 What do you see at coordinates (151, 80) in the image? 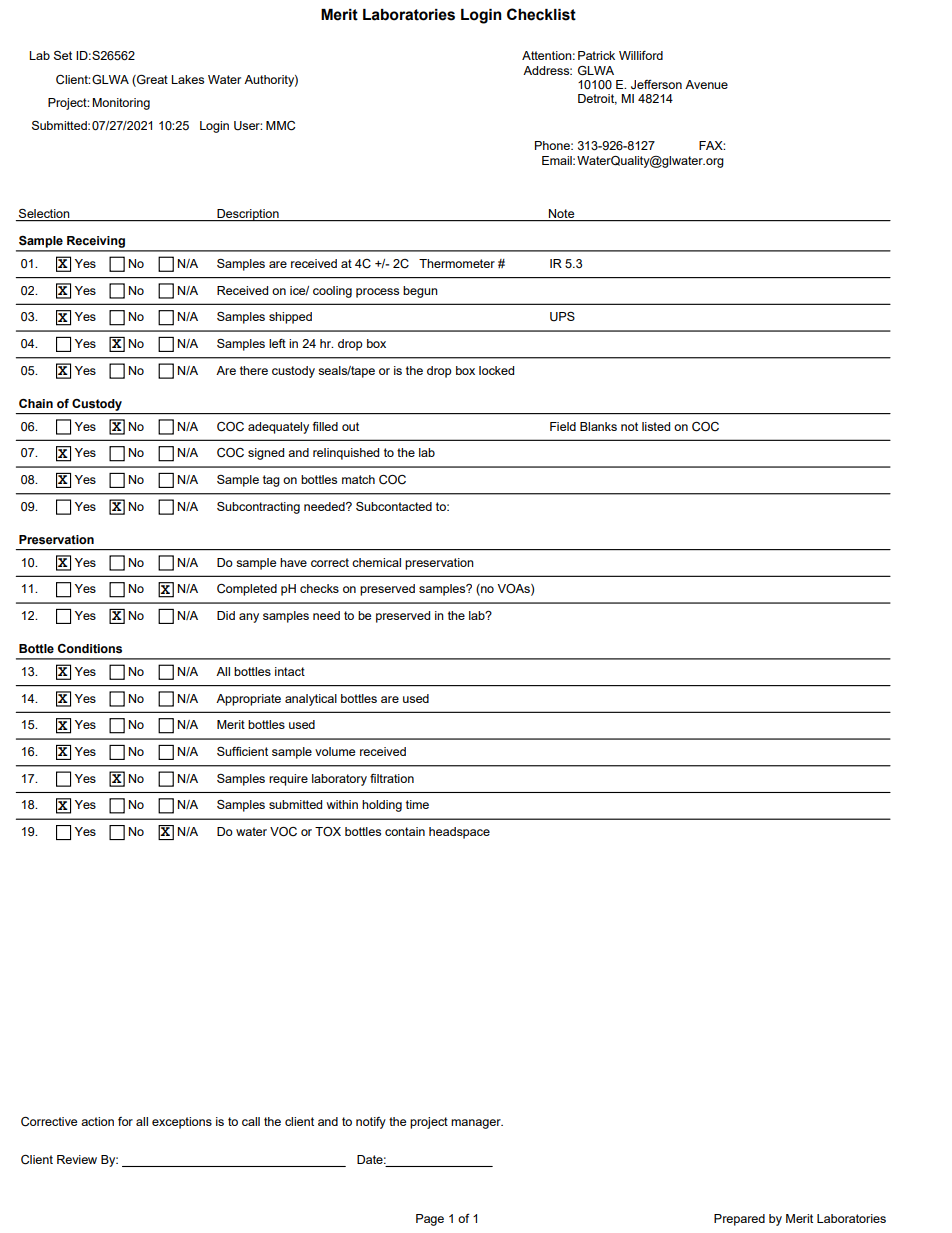
I see `Great` at bounding box center [151, 80].
